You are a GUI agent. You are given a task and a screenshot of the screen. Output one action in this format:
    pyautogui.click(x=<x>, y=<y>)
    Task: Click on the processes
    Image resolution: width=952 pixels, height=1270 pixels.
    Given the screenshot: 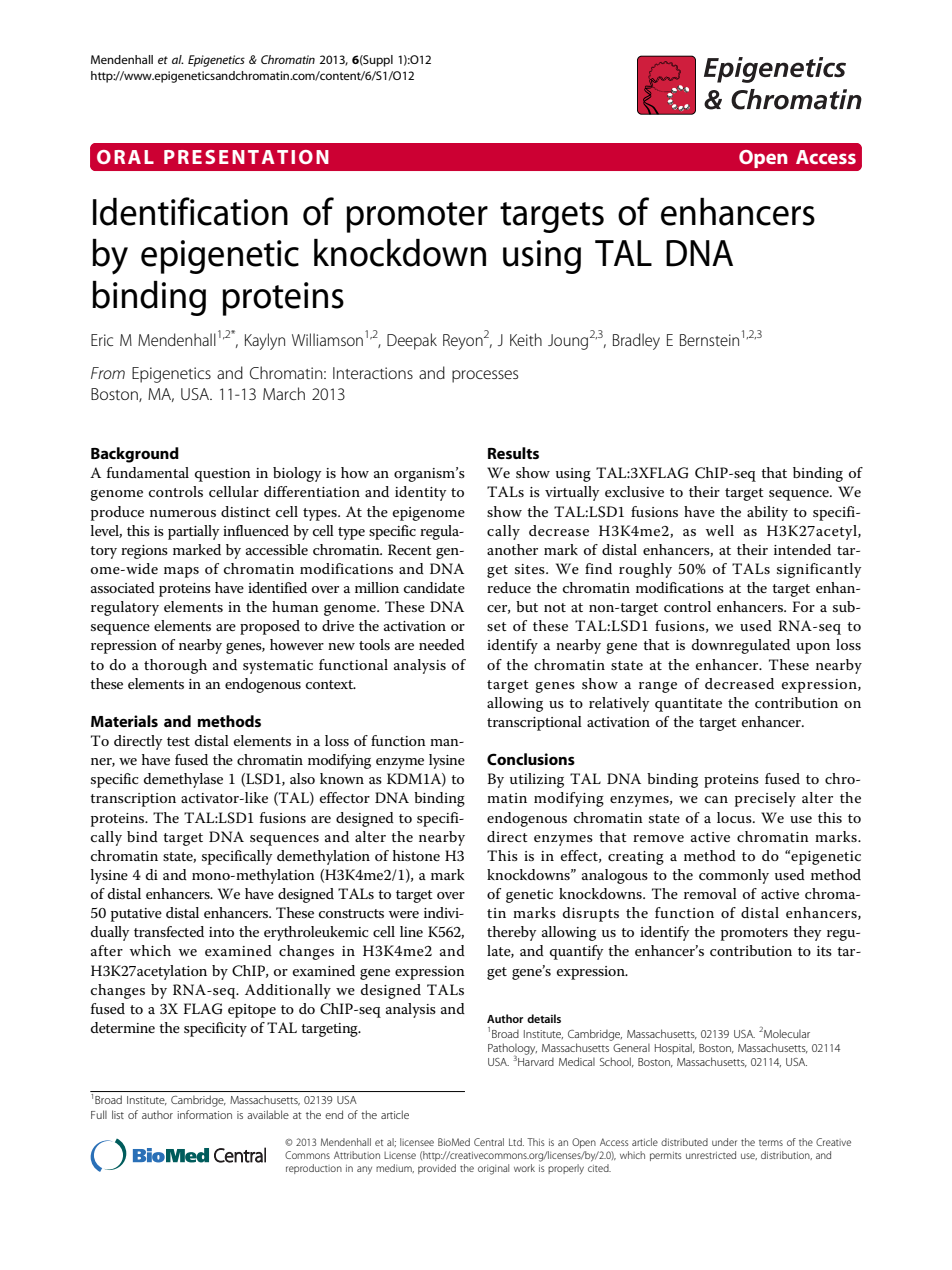 What is the action you would take?
    pyautogui.click(x=485, y=376)
